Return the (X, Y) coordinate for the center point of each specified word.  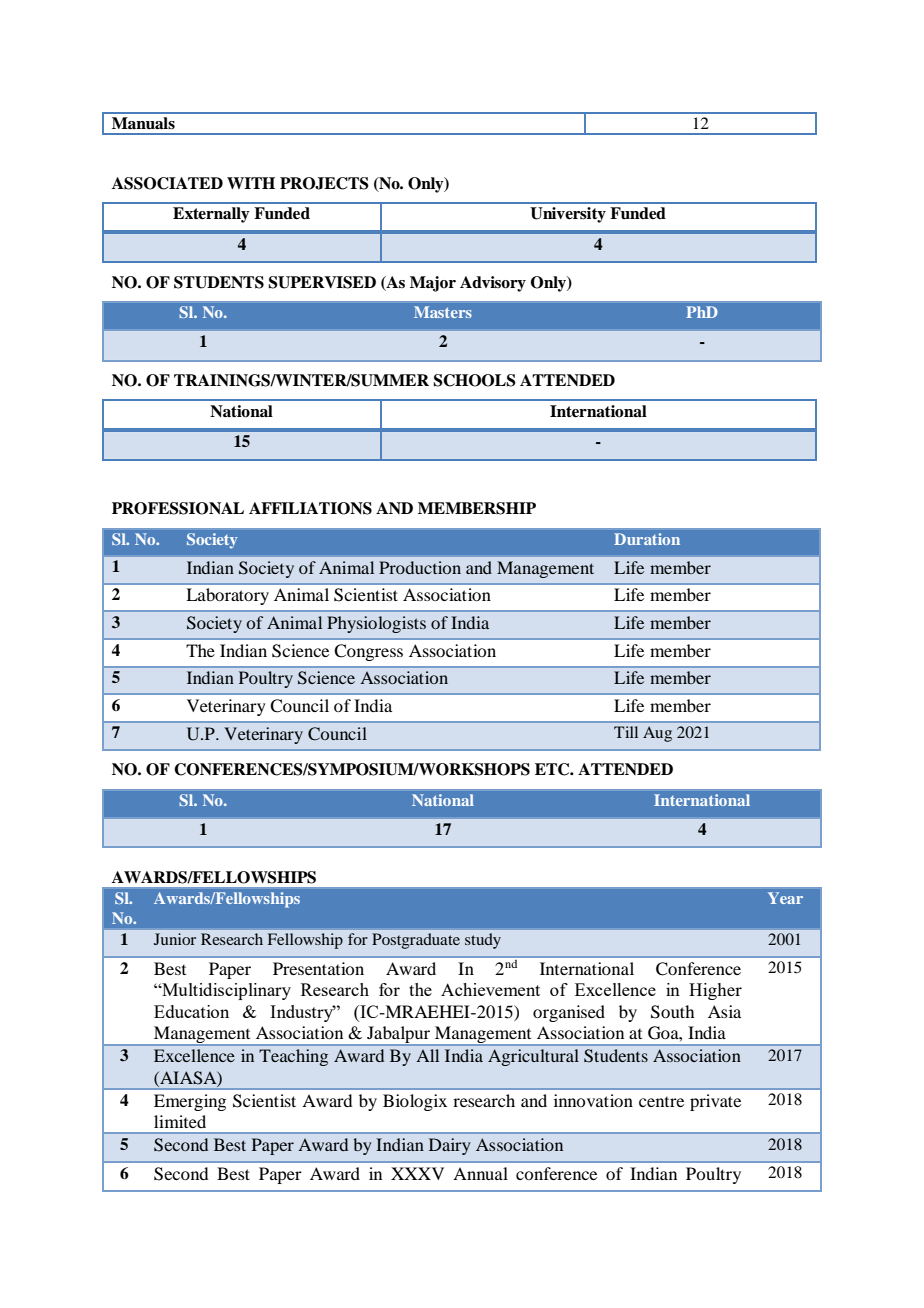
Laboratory (227, 596)
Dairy (450, 1146)
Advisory (493, 284)
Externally (211, 215)
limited (180, 1121)
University (568, 215)
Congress (368, 652)
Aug (657, 734)
